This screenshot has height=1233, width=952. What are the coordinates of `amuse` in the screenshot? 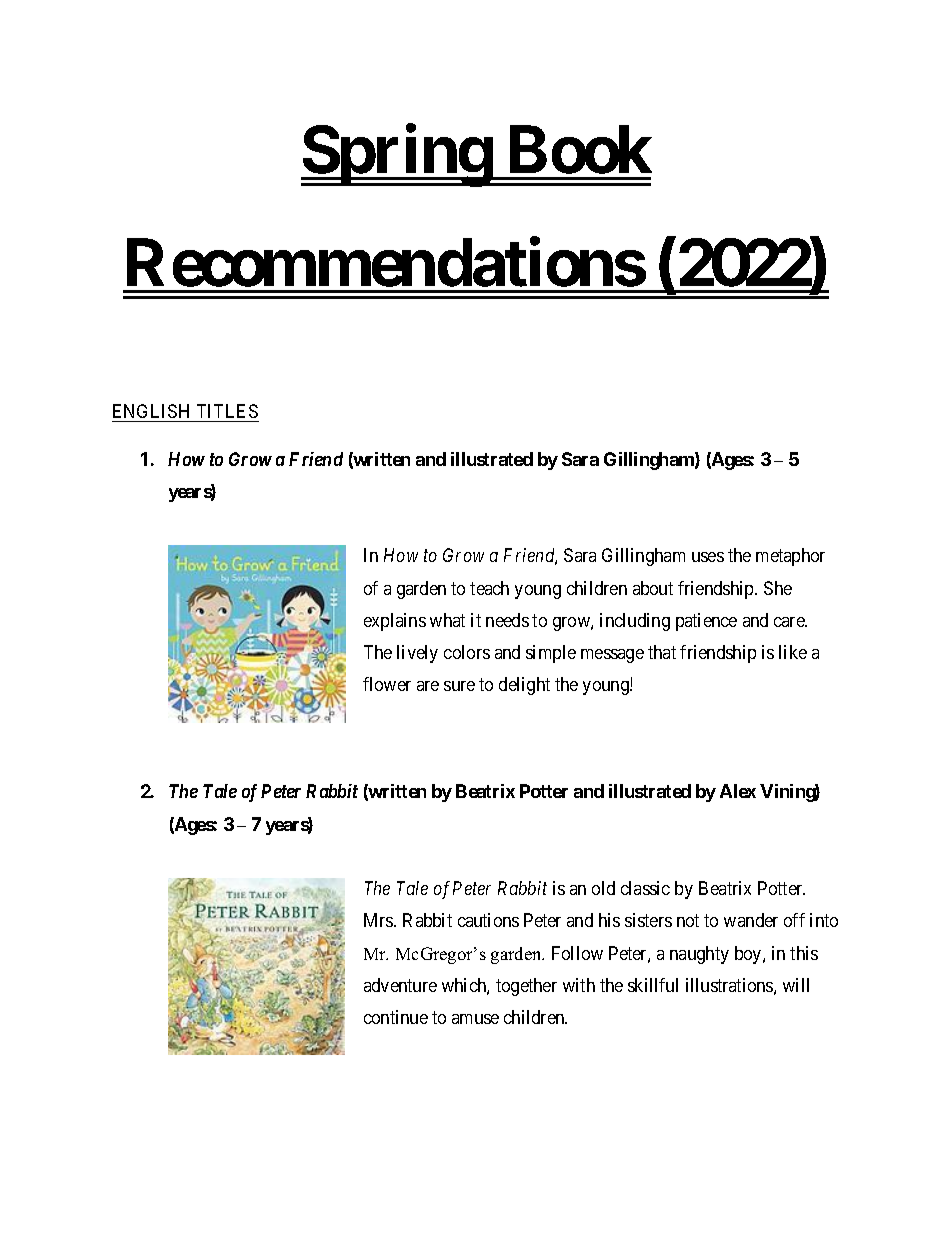 It's located at (475, 1019).
